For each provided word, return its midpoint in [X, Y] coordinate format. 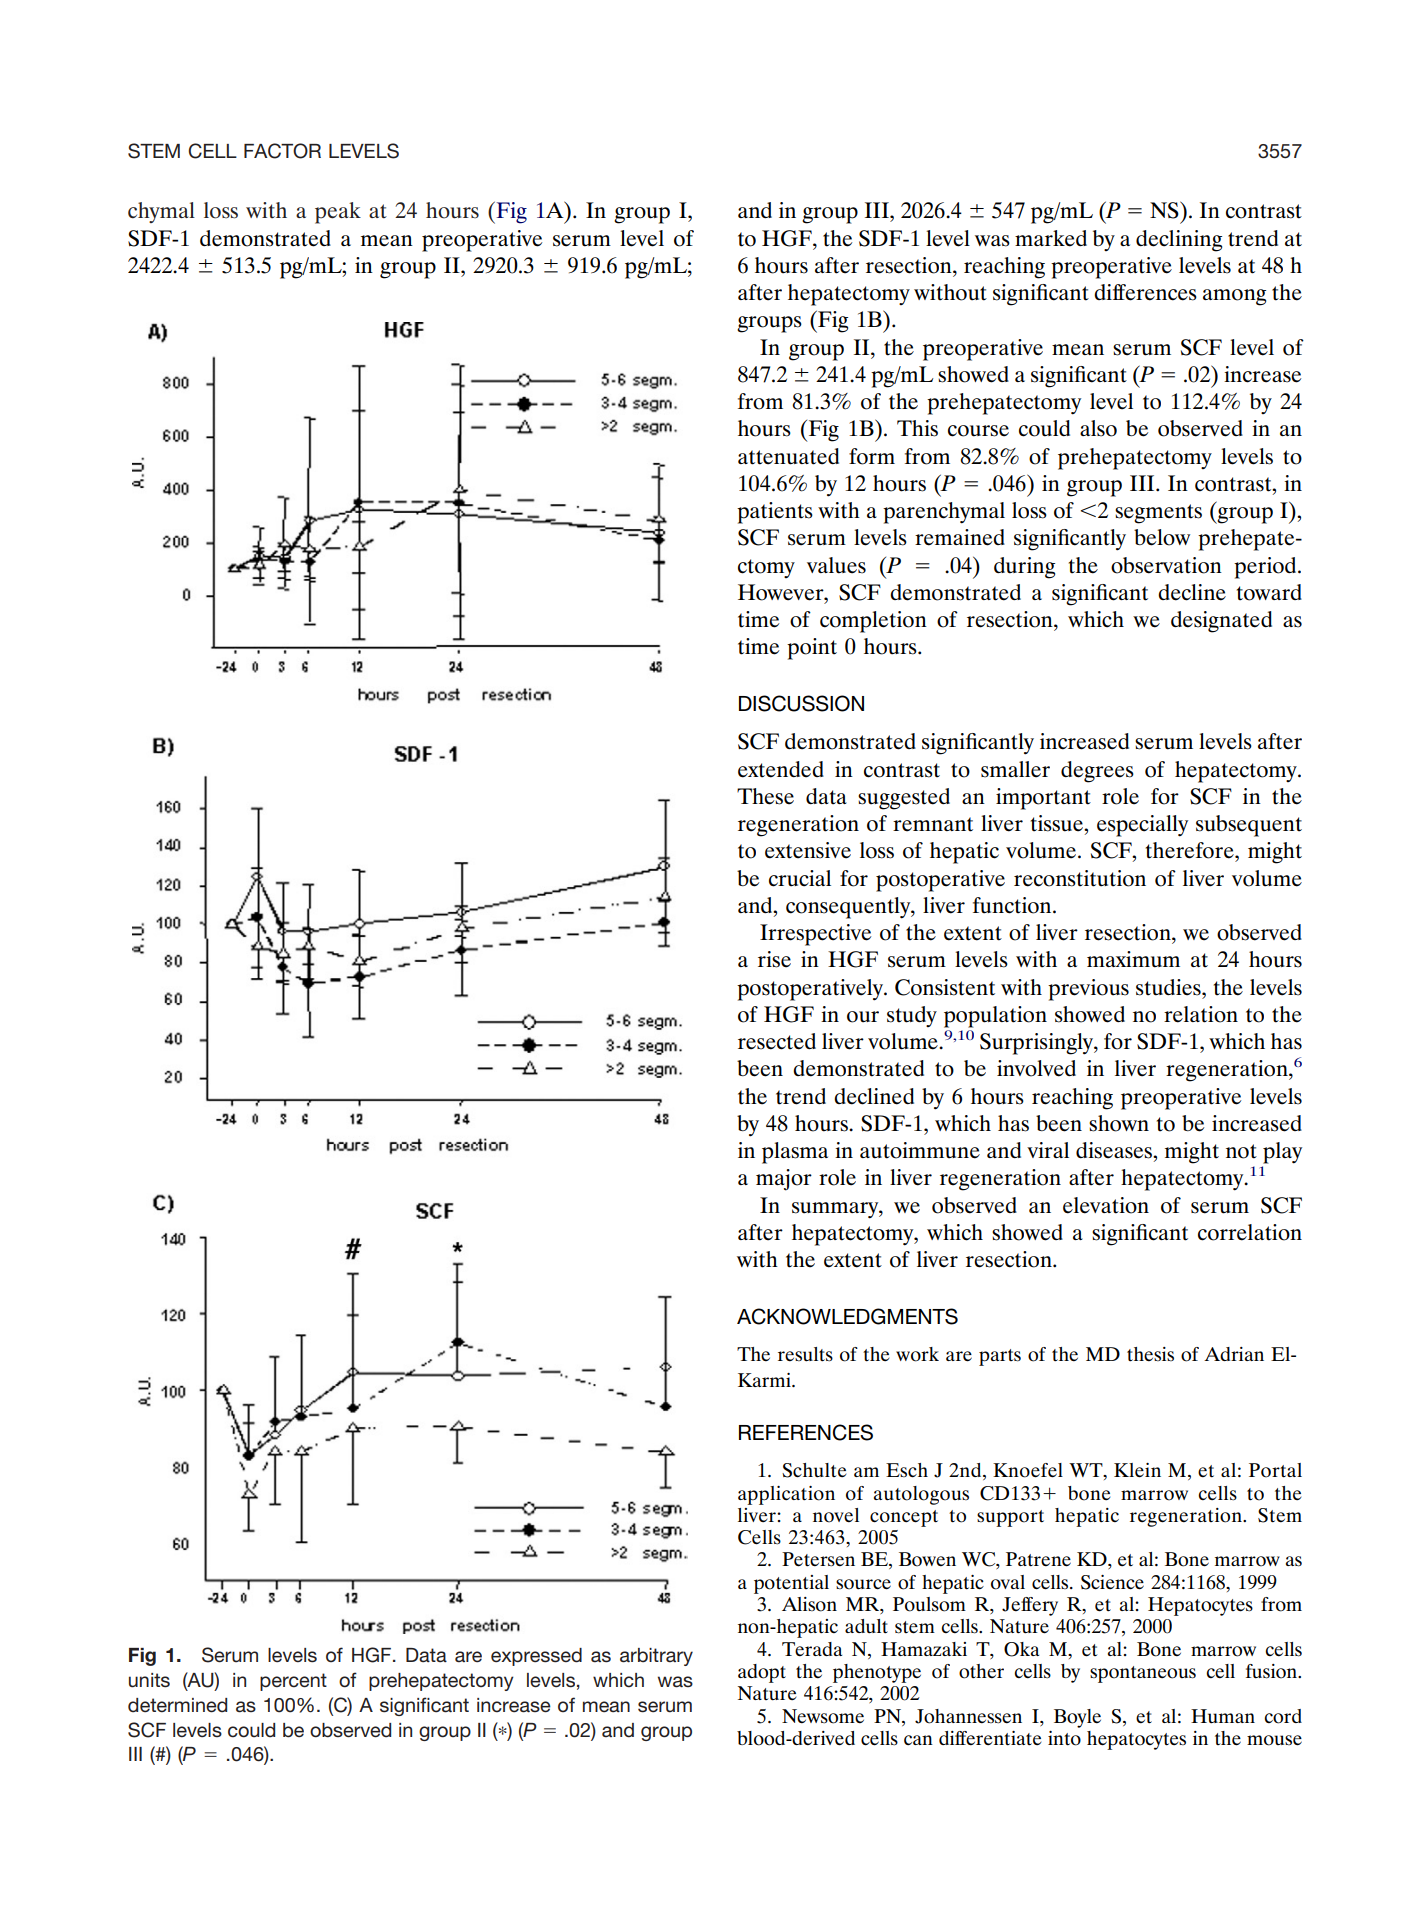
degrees [1097, 772]
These [765, 796]
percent [293, 1682]
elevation [1106, 1205]
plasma [795, 1153]
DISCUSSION [801, 703]
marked [1051, 238]
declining [1179, 241]
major [784, 1180]
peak [338, 213]
